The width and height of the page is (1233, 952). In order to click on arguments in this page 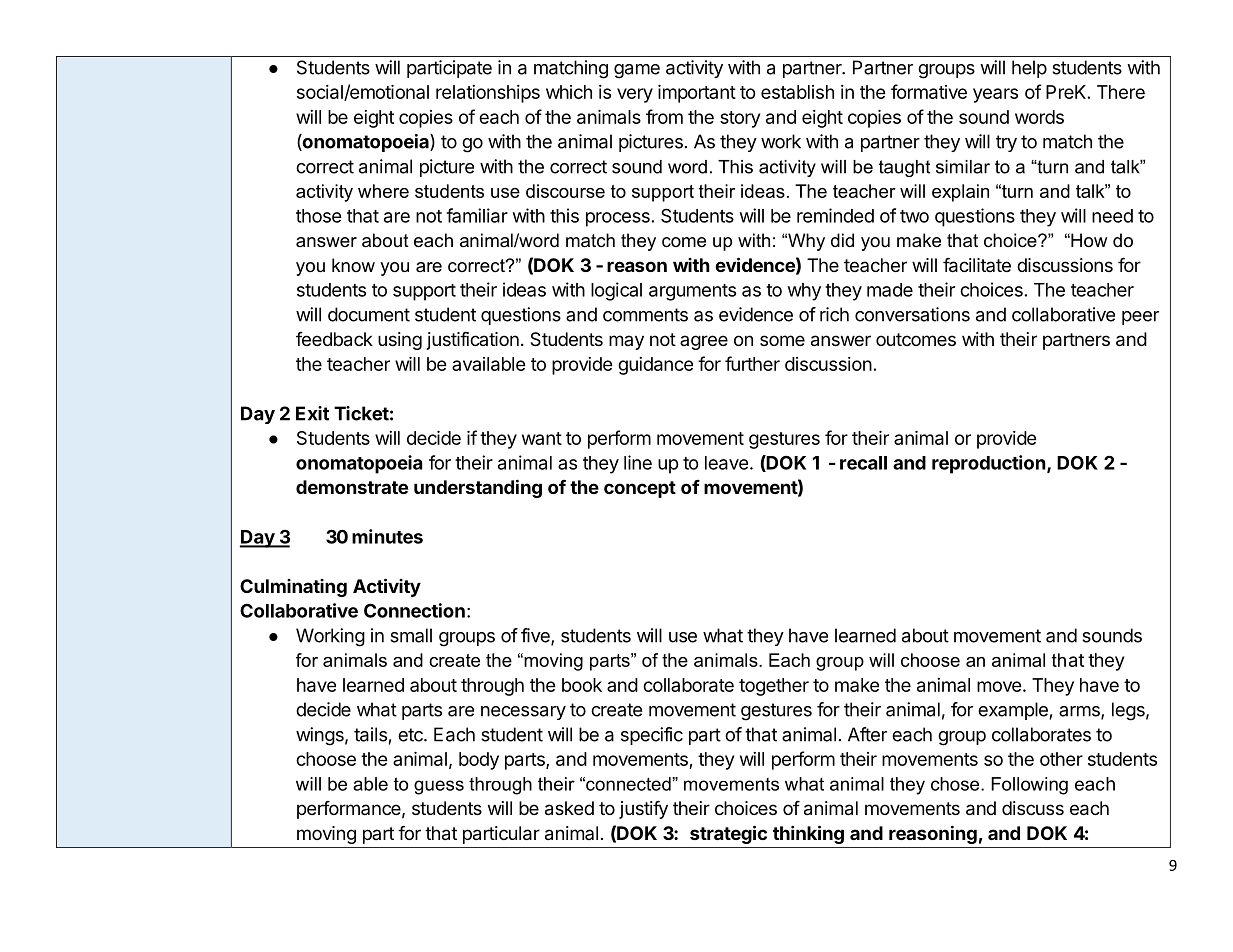, I will do `click(692, 292)`.
